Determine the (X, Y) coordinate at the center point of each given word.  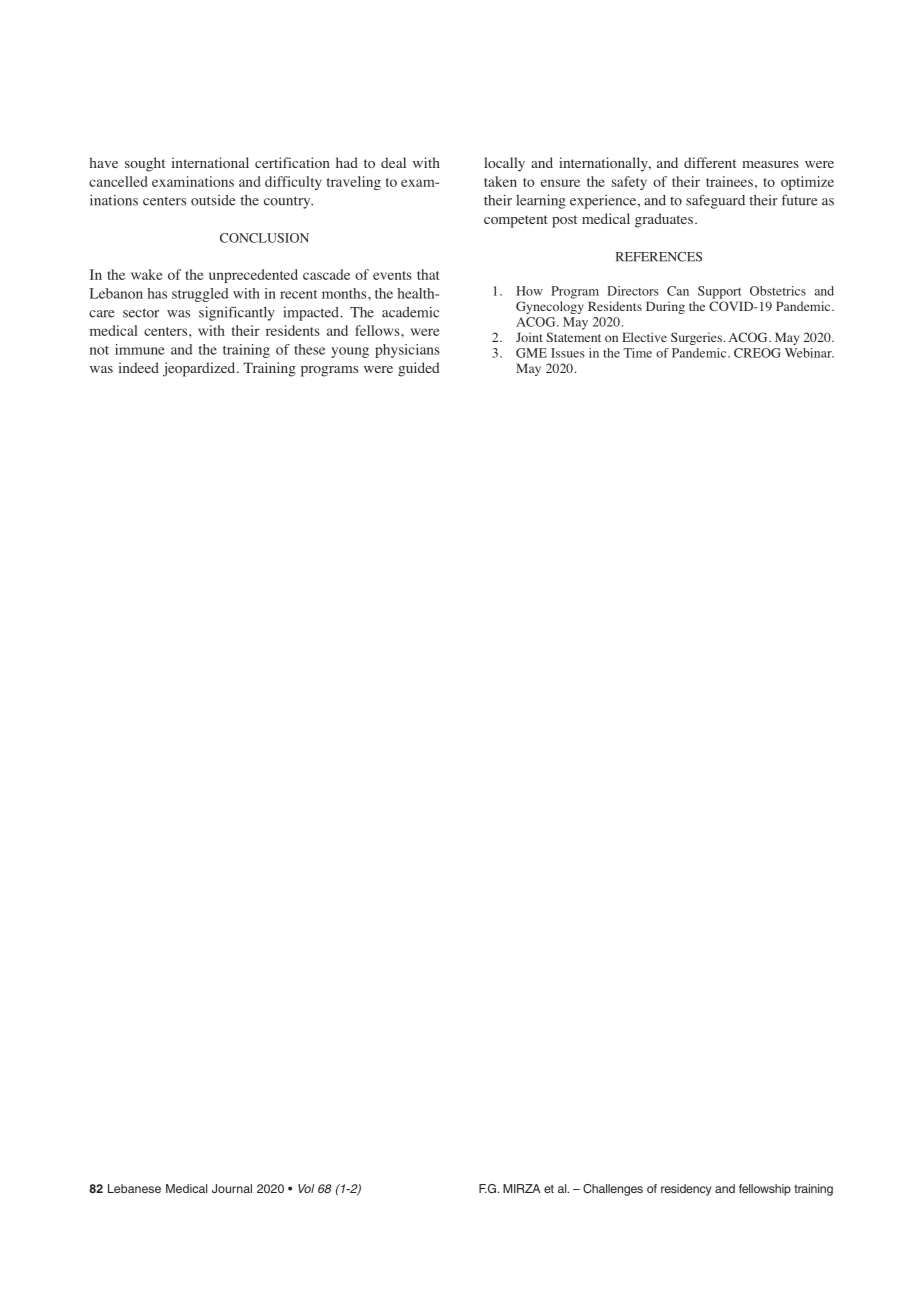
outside (213, 200)
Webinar (809, 353)
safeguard (715, 201)
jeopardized (200, 369)
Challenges (613, 1190)
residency (686, 1190)
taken (500, 181)
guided (419, 369)
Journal (232, 1188)
